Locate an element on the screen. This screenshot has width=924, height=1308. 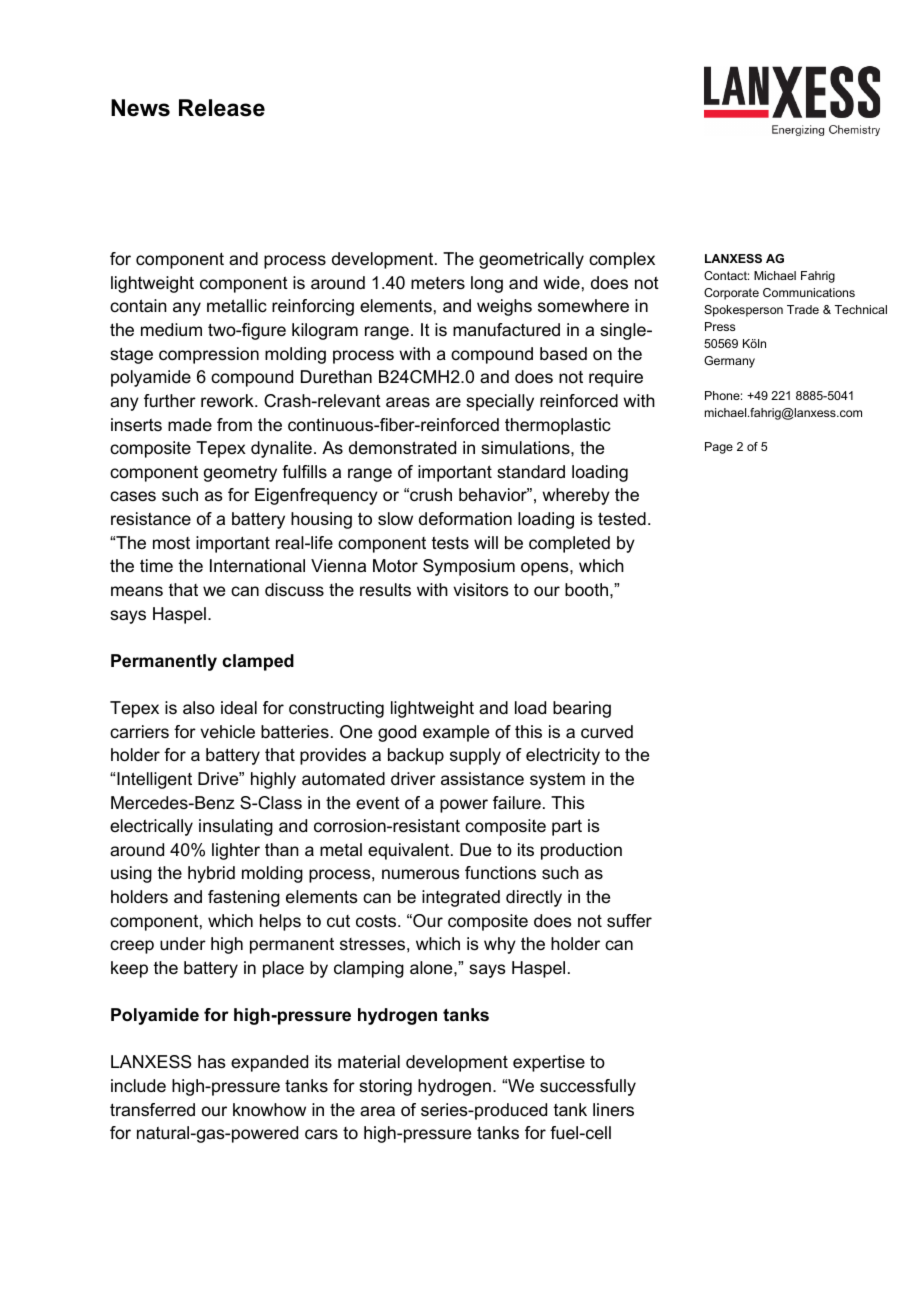
clamped is located at coordinates (258, 662).
